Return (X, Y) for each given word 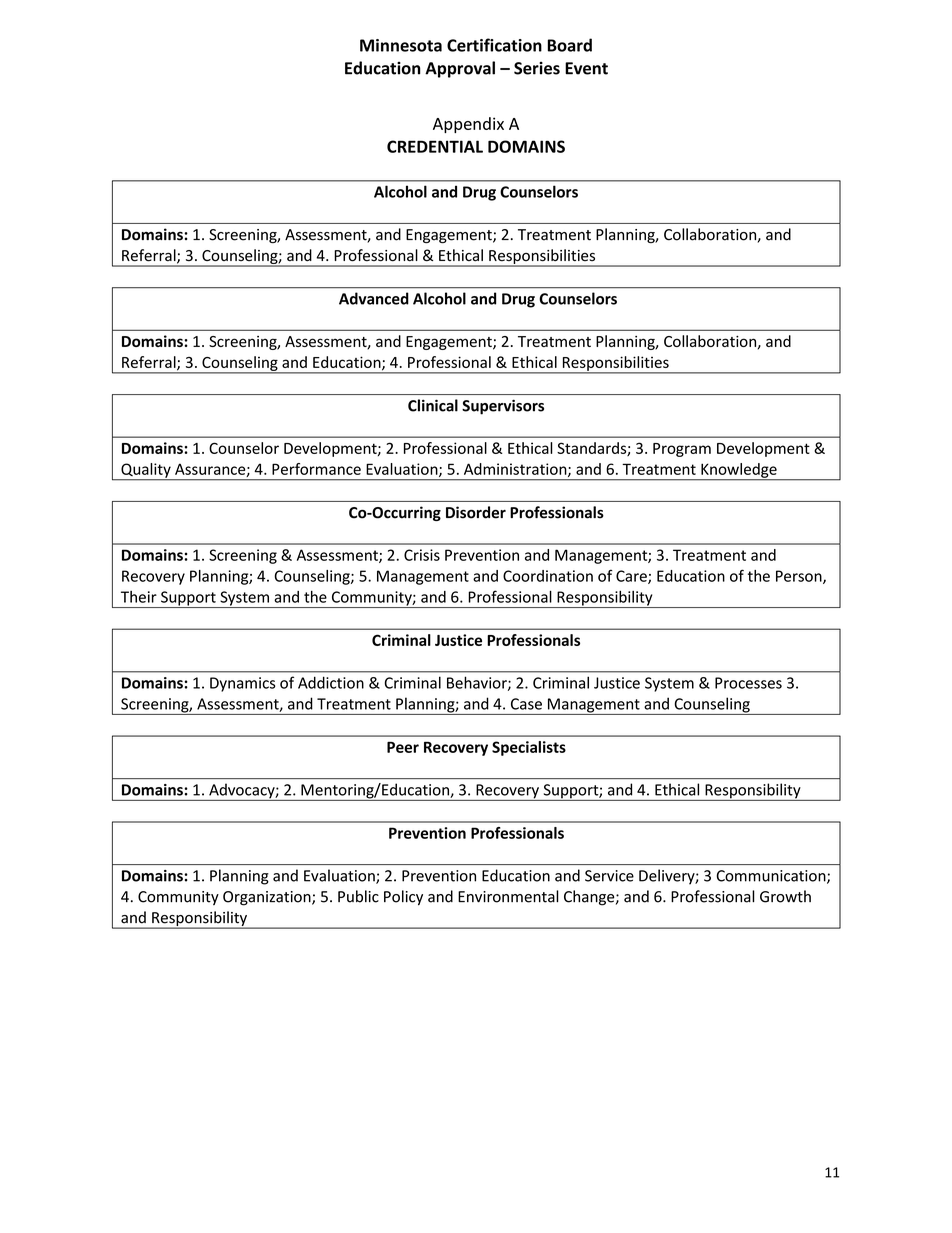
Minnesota (401, 45)
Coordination (548, 576)
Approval (460, 69)
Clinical (433, 405)
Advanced (374, 298)
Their (139, 597)
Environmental (508, 896)
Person (800, 577)
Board (570, 45)
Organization (268, 898)
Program (682, 450)
